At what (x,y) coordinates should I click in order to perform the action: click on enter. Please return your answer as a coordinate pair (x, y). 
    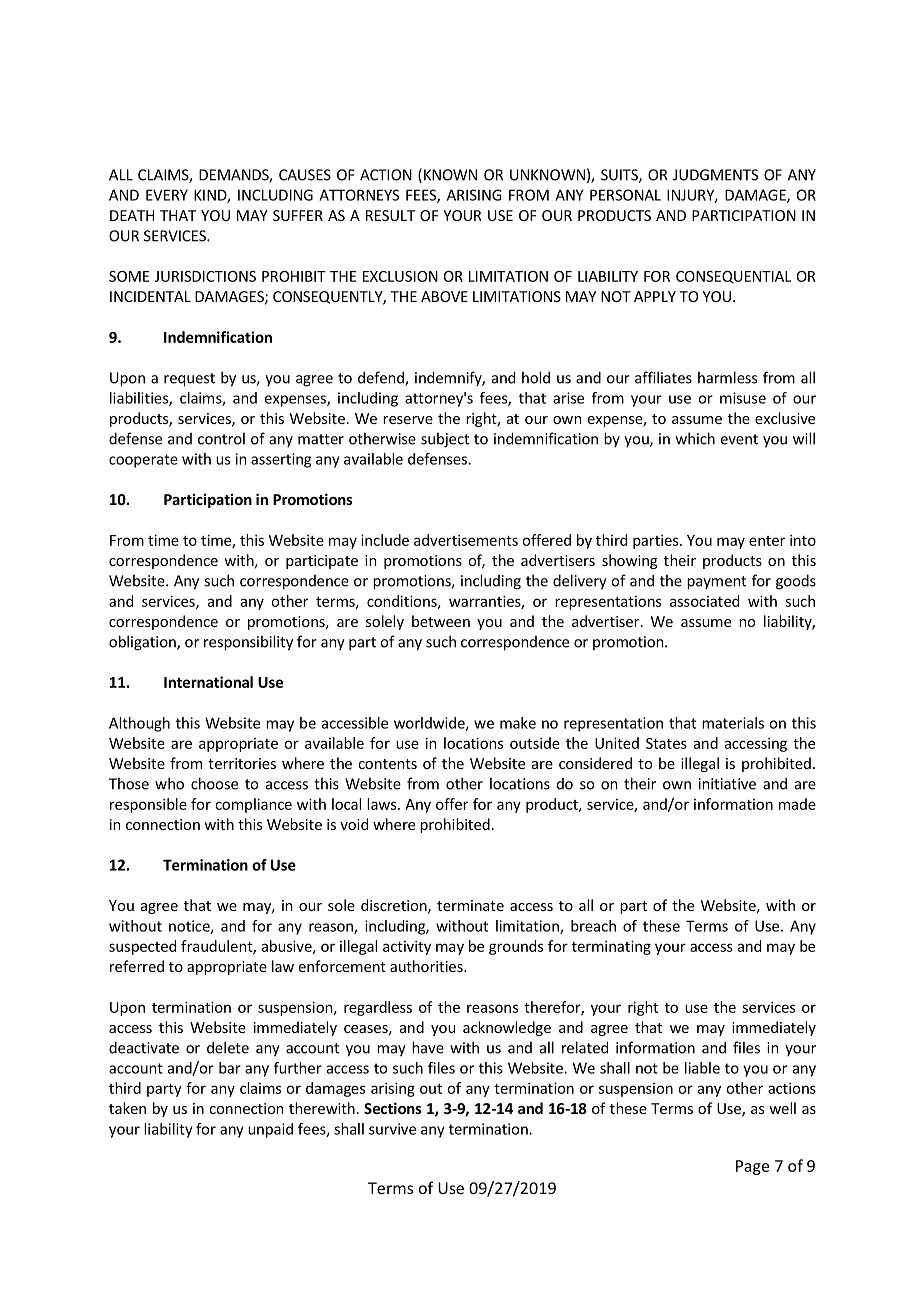
    Looking at the image, I should click on (767, 541).
